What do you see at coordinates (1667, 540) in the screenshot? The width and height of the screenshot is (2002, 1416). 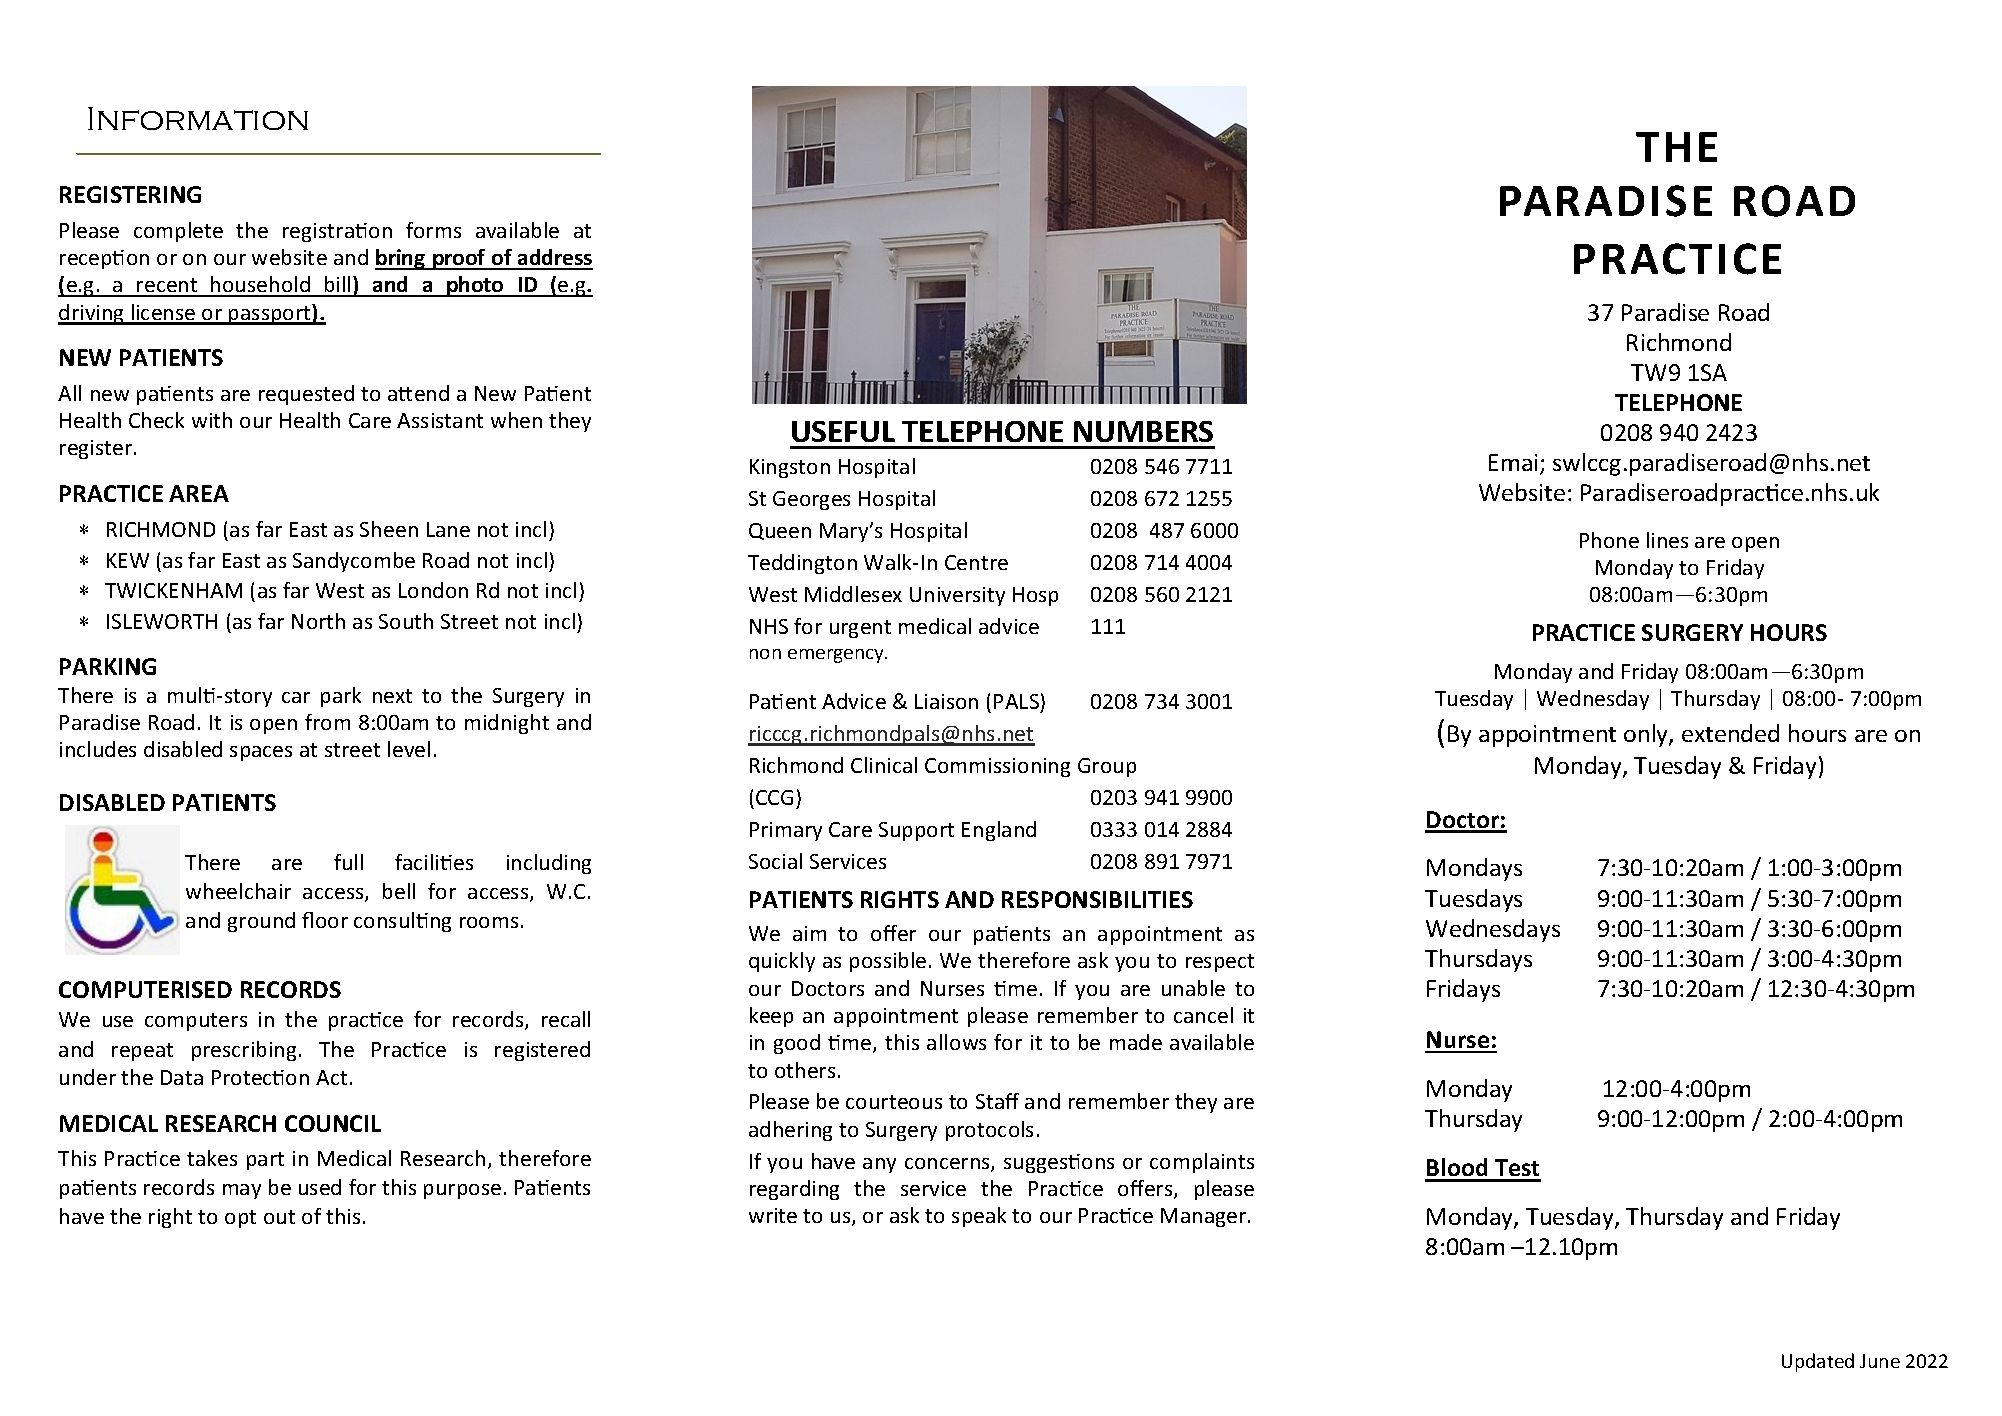 I see `lines` at bounding box center [1667, 540].
